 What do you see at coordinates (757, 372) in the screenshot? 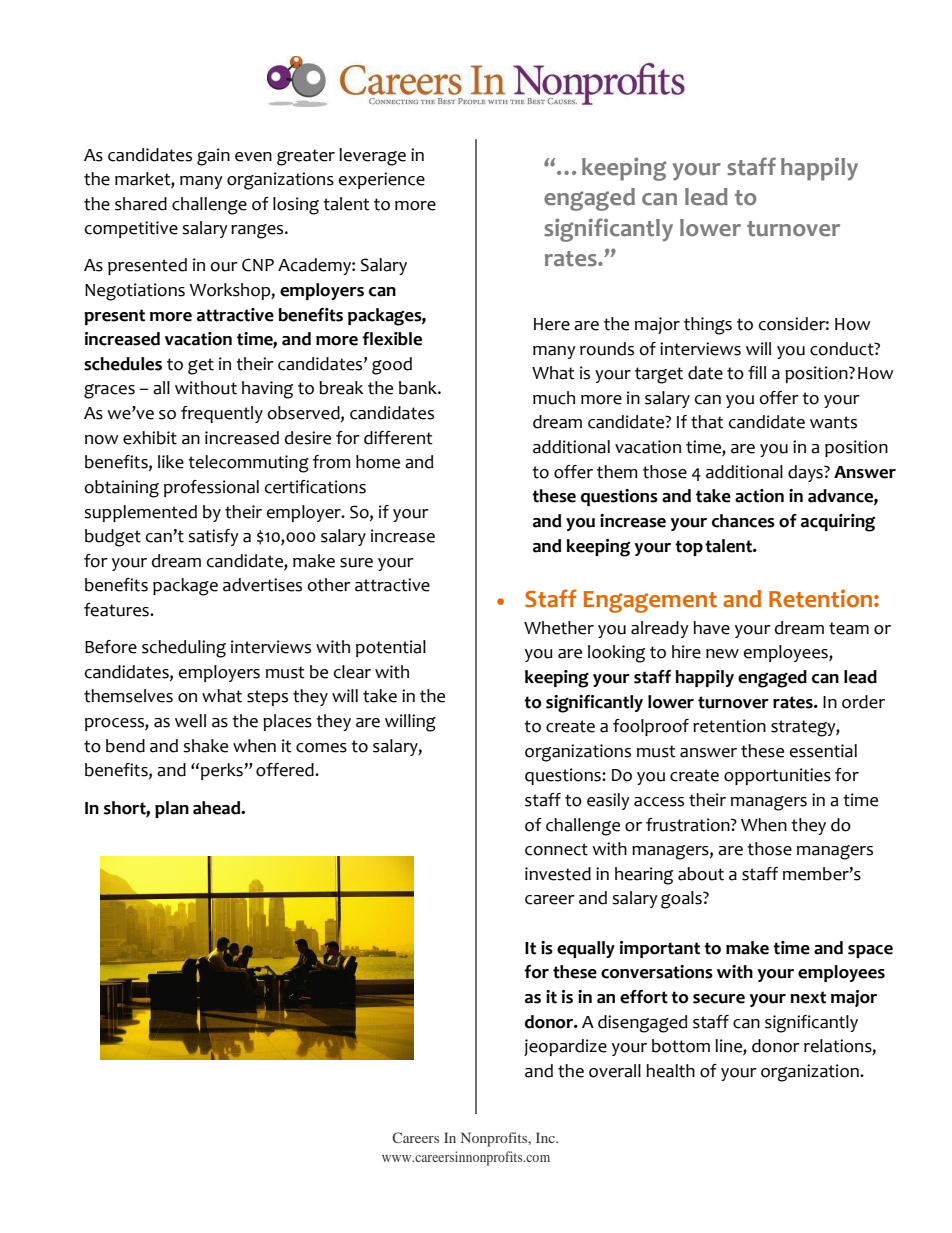
I see `fill` at bounding box center [757, 372].
